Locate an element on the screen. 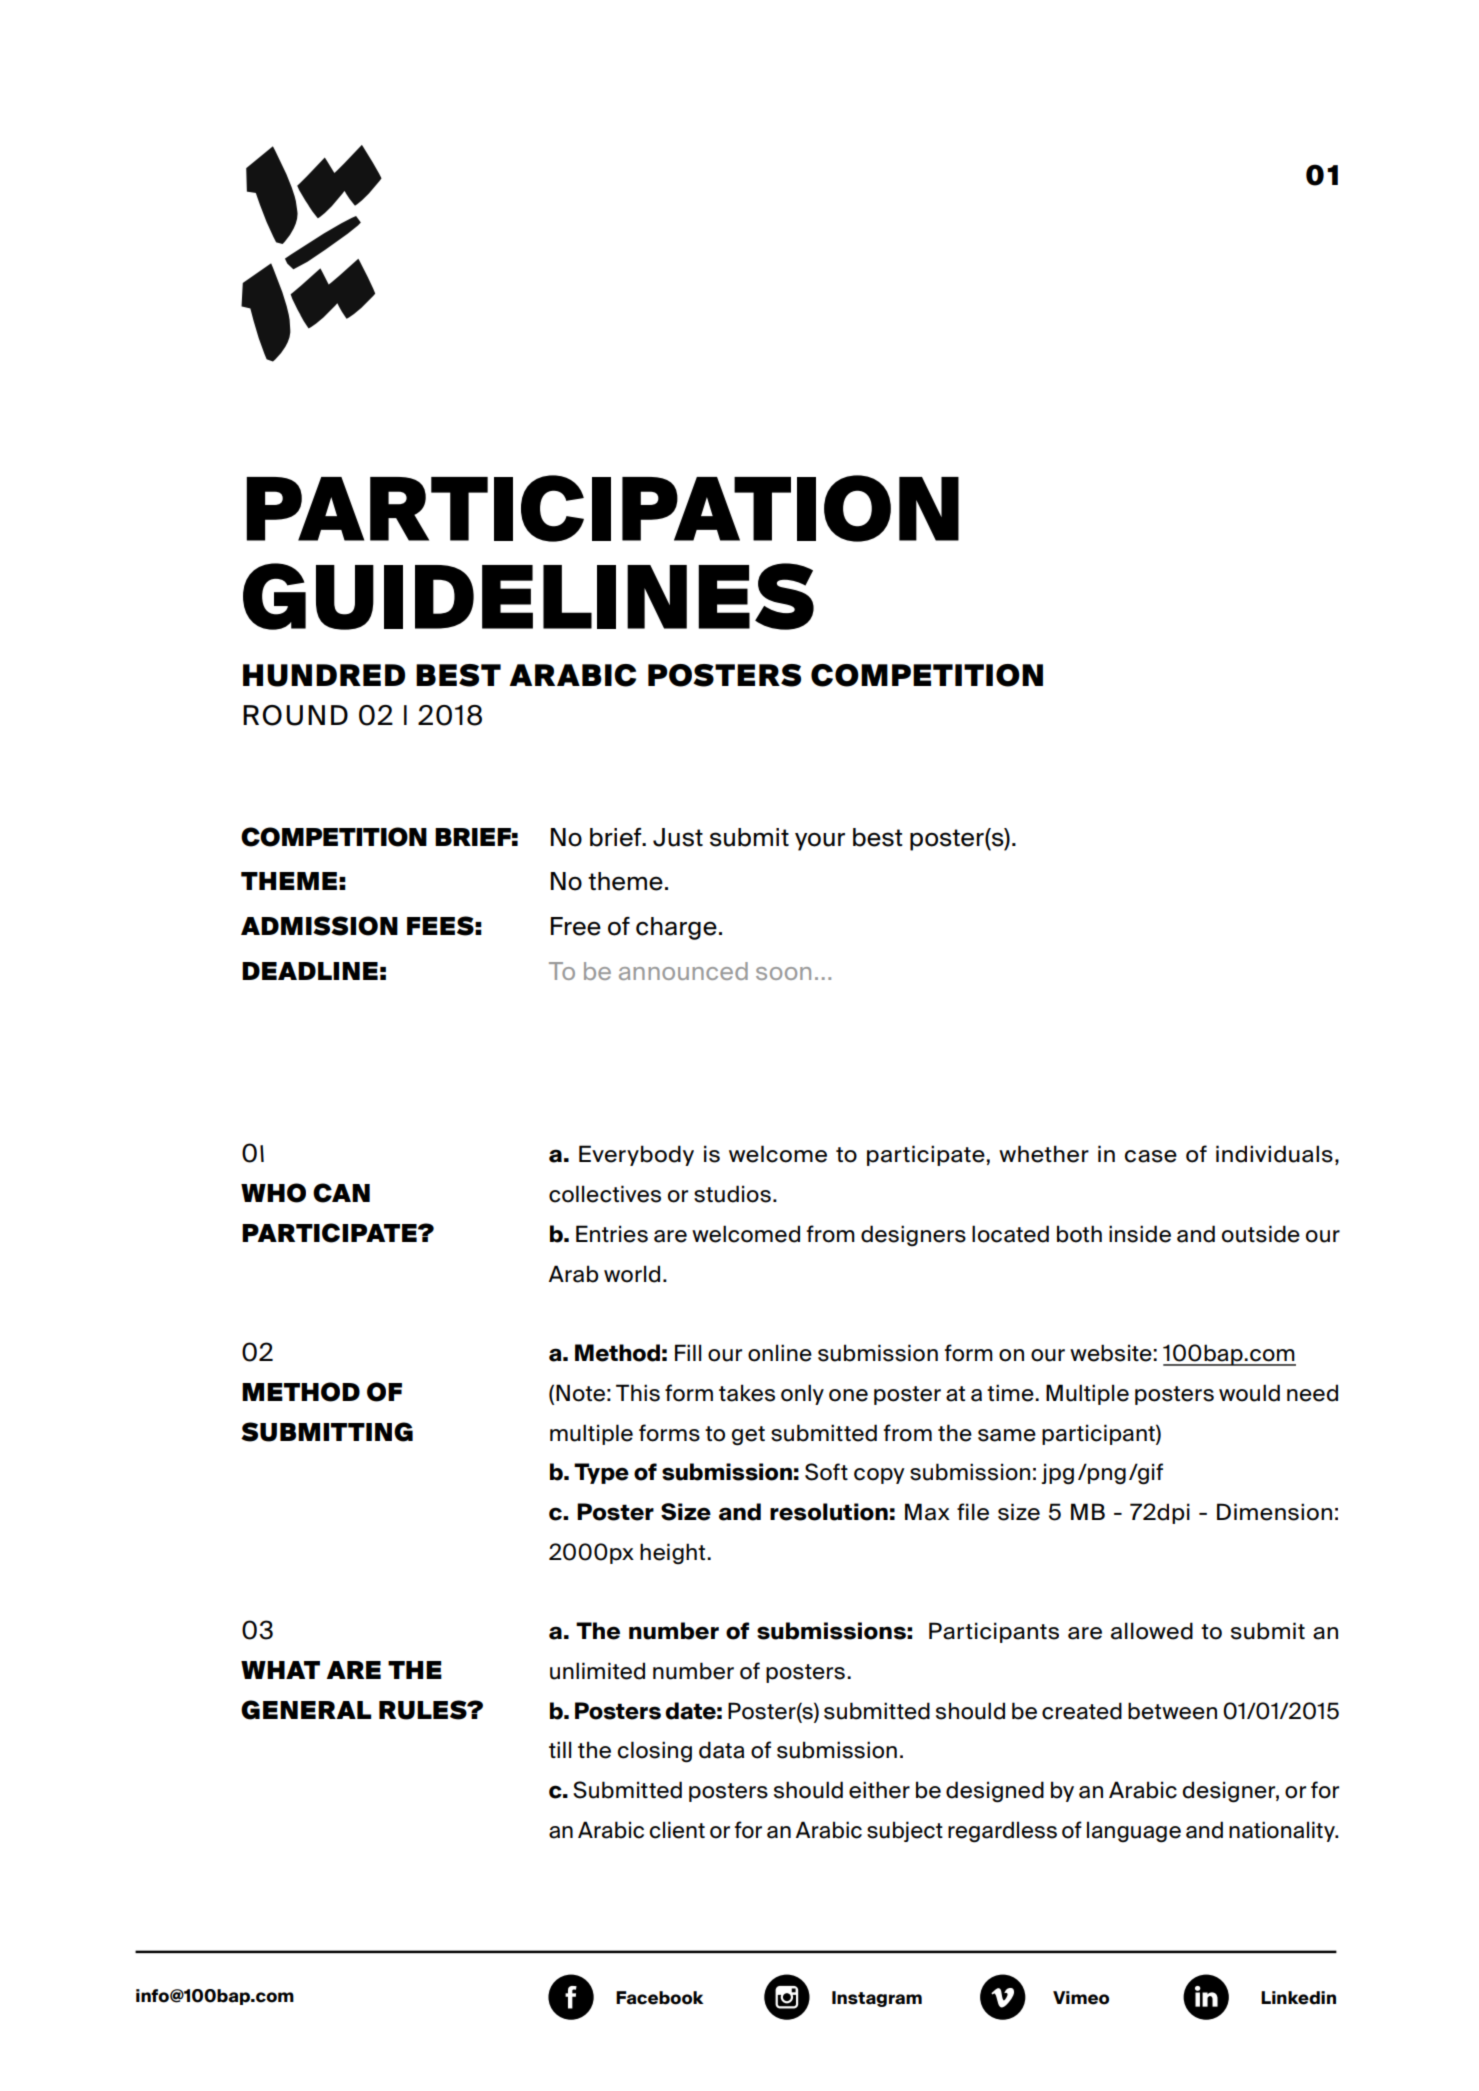 The width and height of the screenshot is (1479, 2091). Guidelines is located at coordinates (528, 596).
